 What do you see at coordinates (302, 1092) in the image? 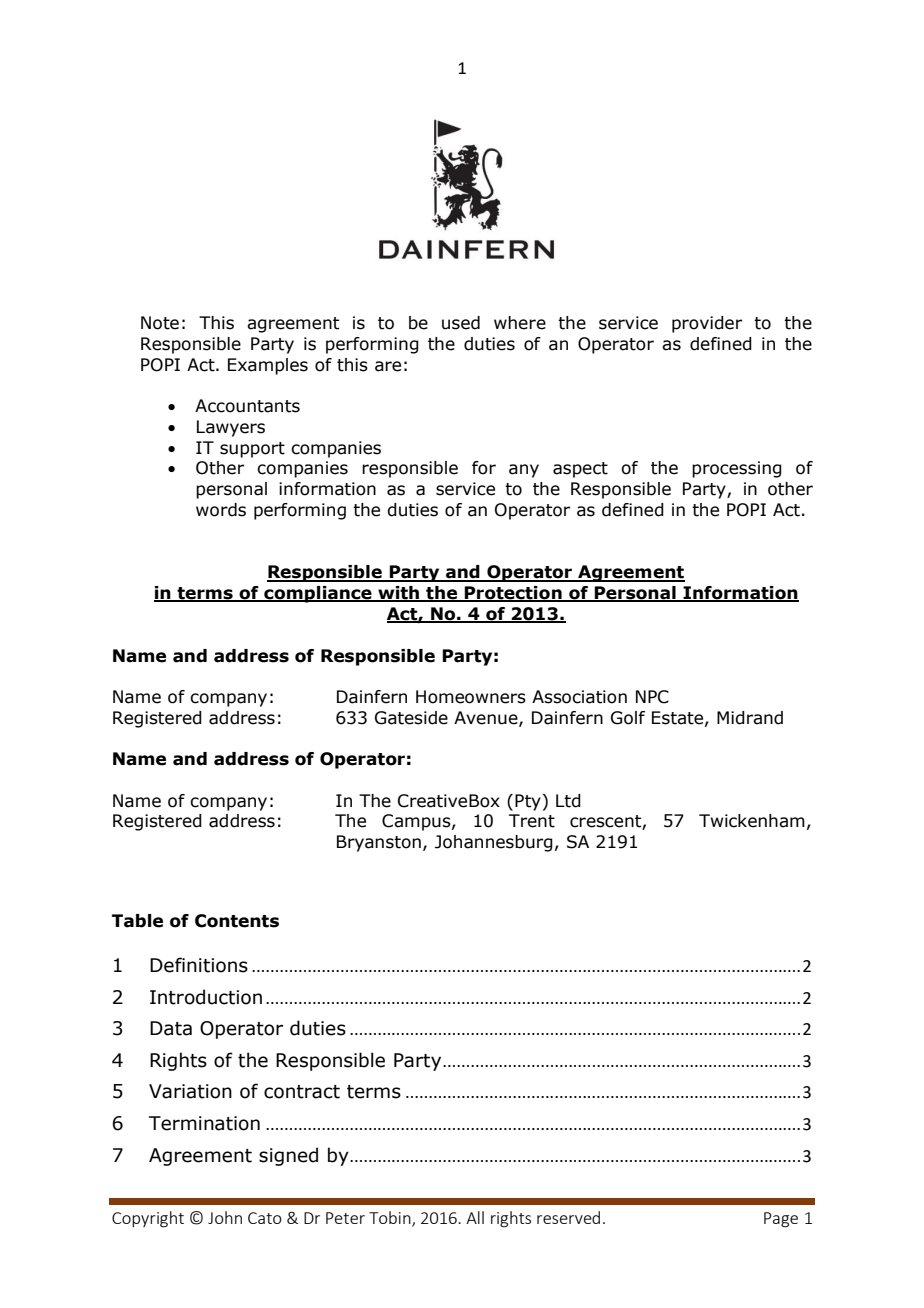
I see `contract` at bounding box center [302, 1092].
